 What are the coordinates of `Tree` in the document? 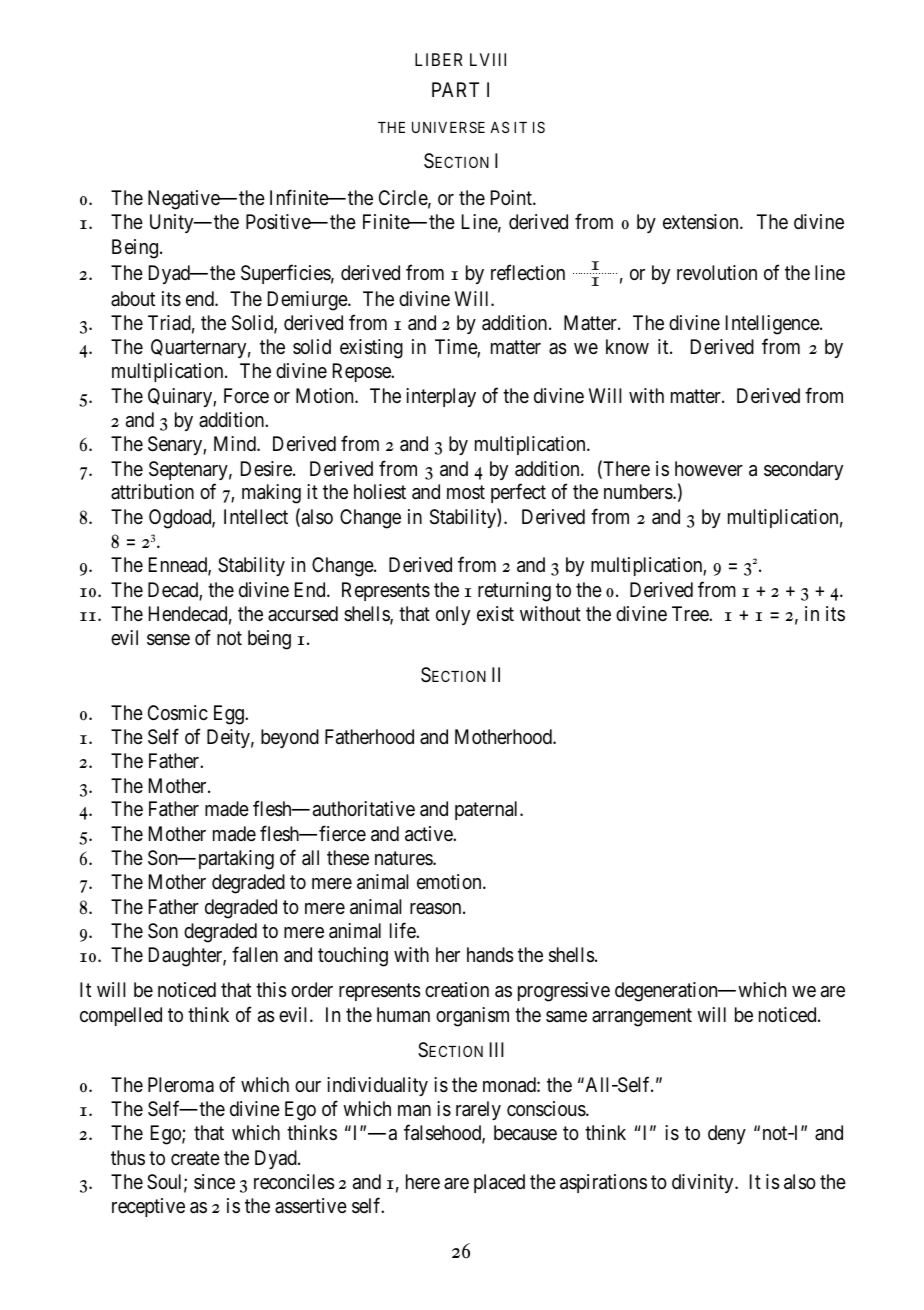 It's located at (691, 613).
